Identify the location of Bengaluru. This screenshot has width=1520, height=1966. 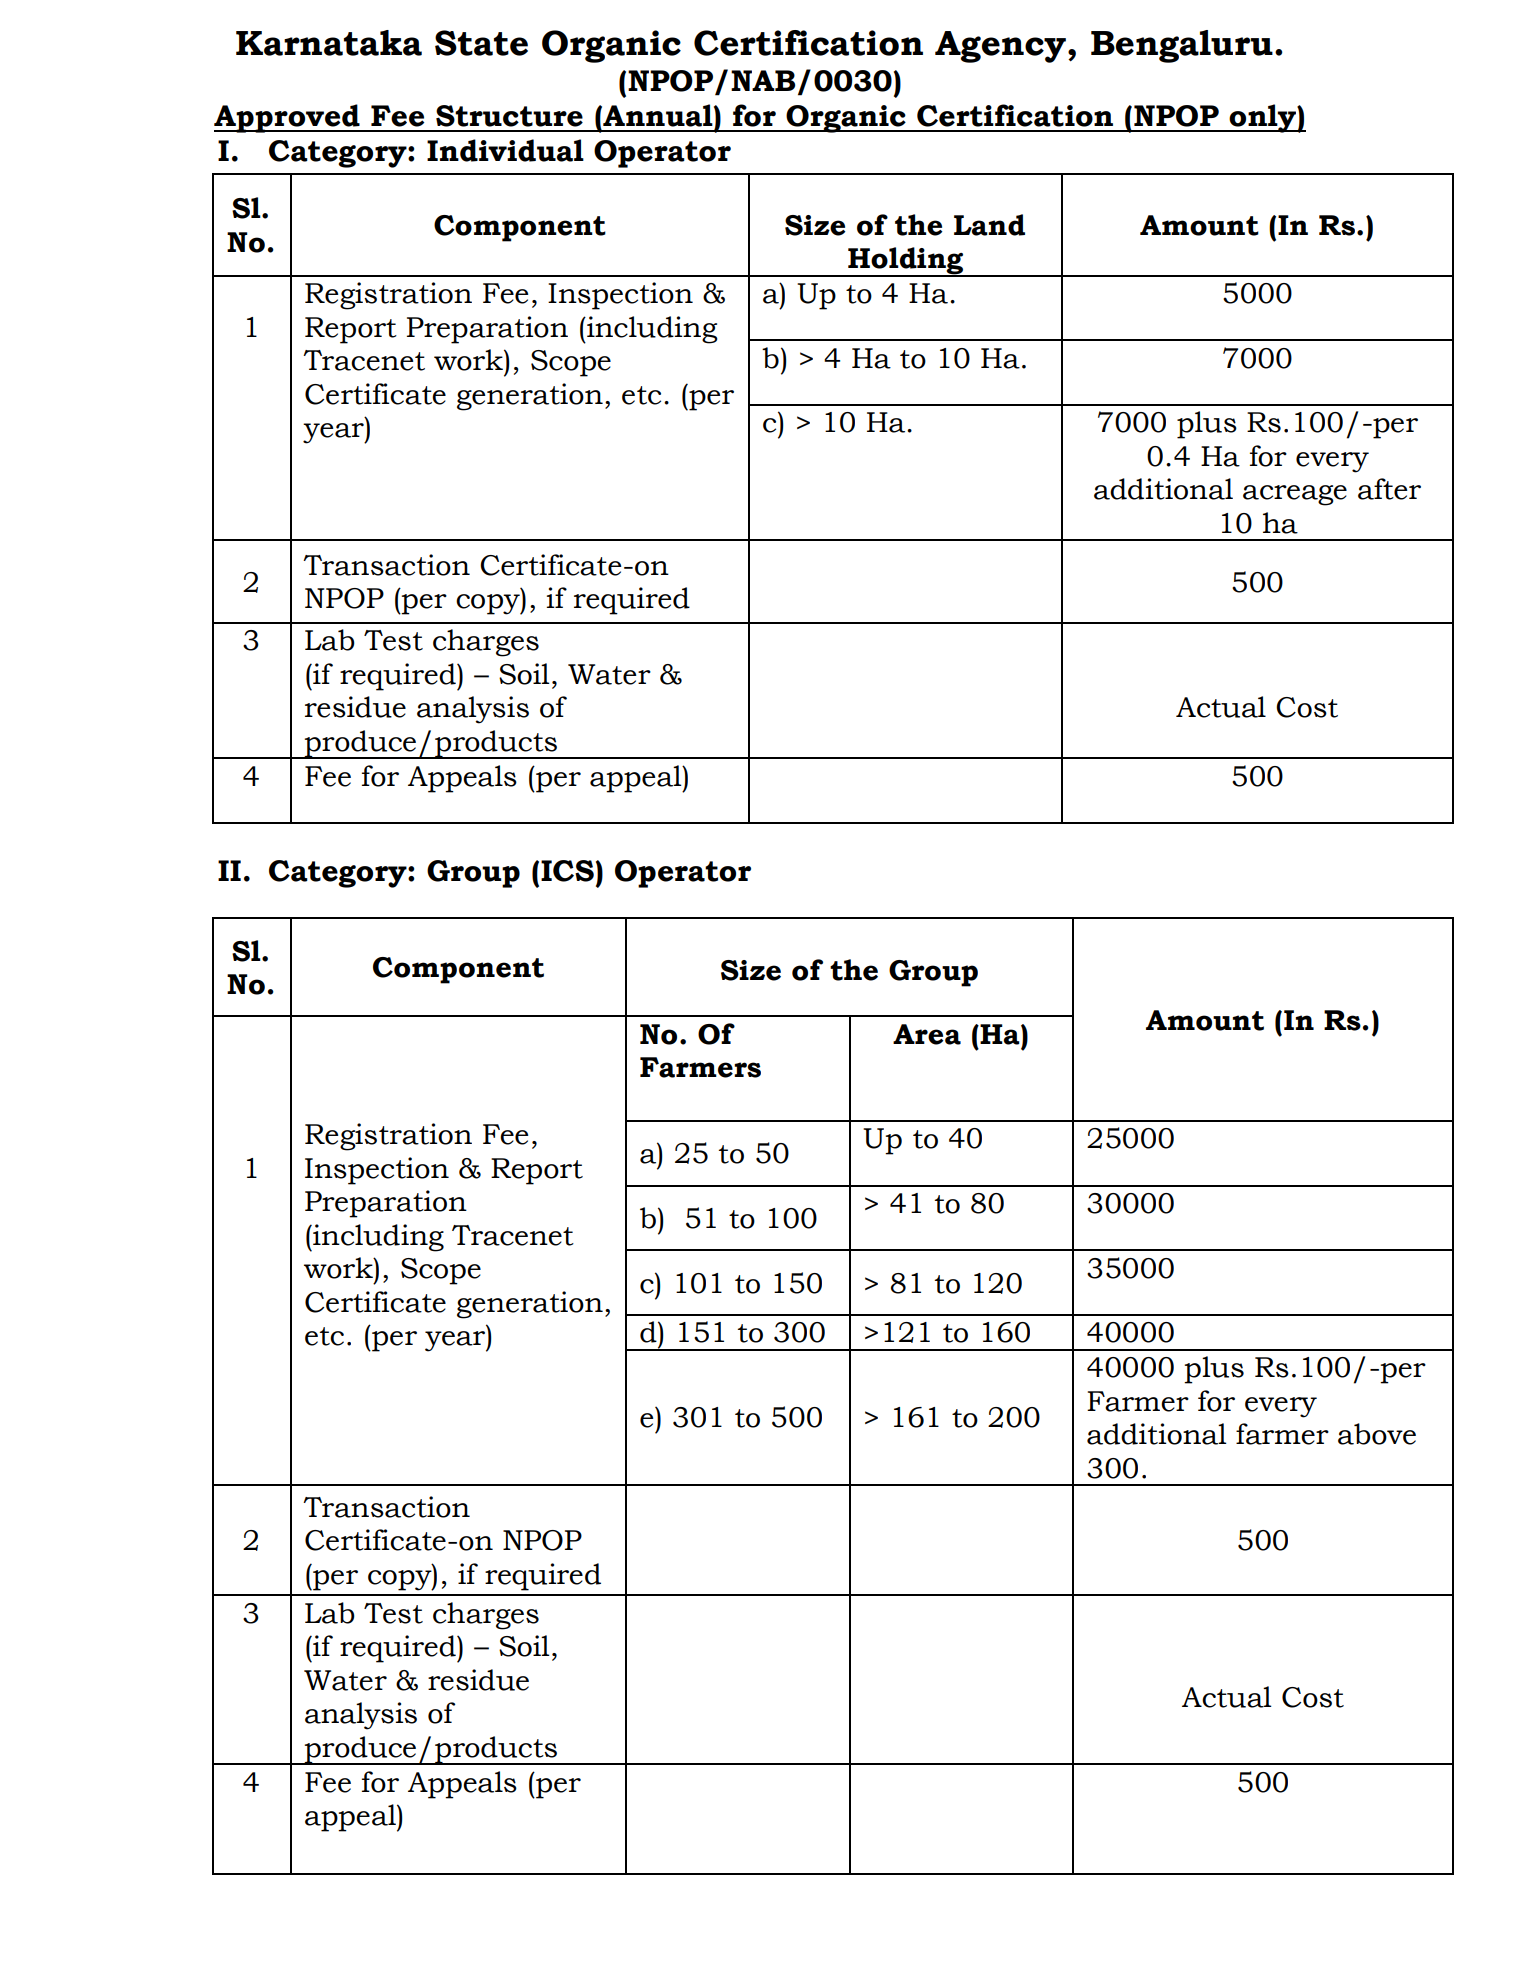
(1182, 46).
